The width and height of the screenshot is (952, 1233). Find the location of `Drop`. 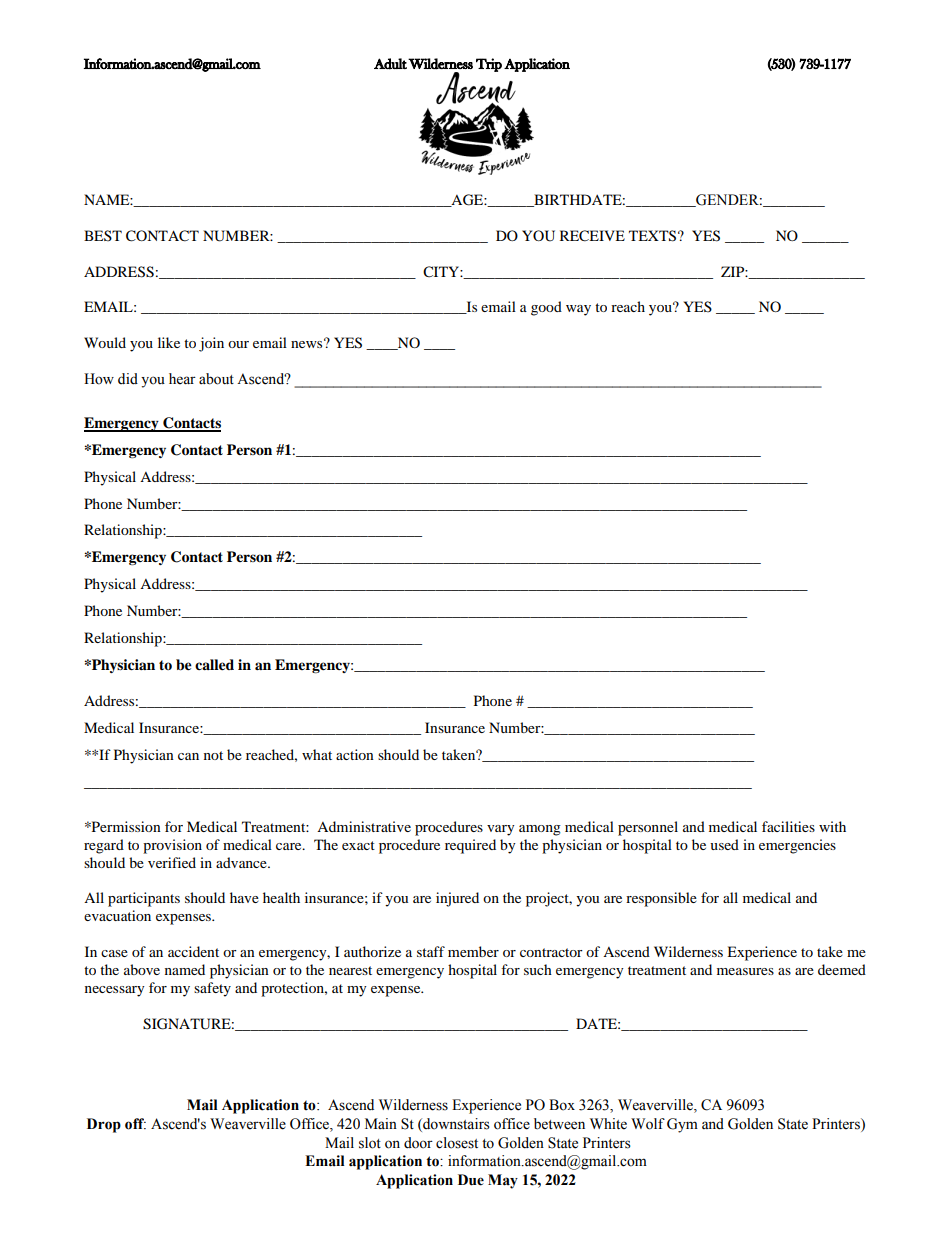

Drop is located at coordinates (104, 1125).
